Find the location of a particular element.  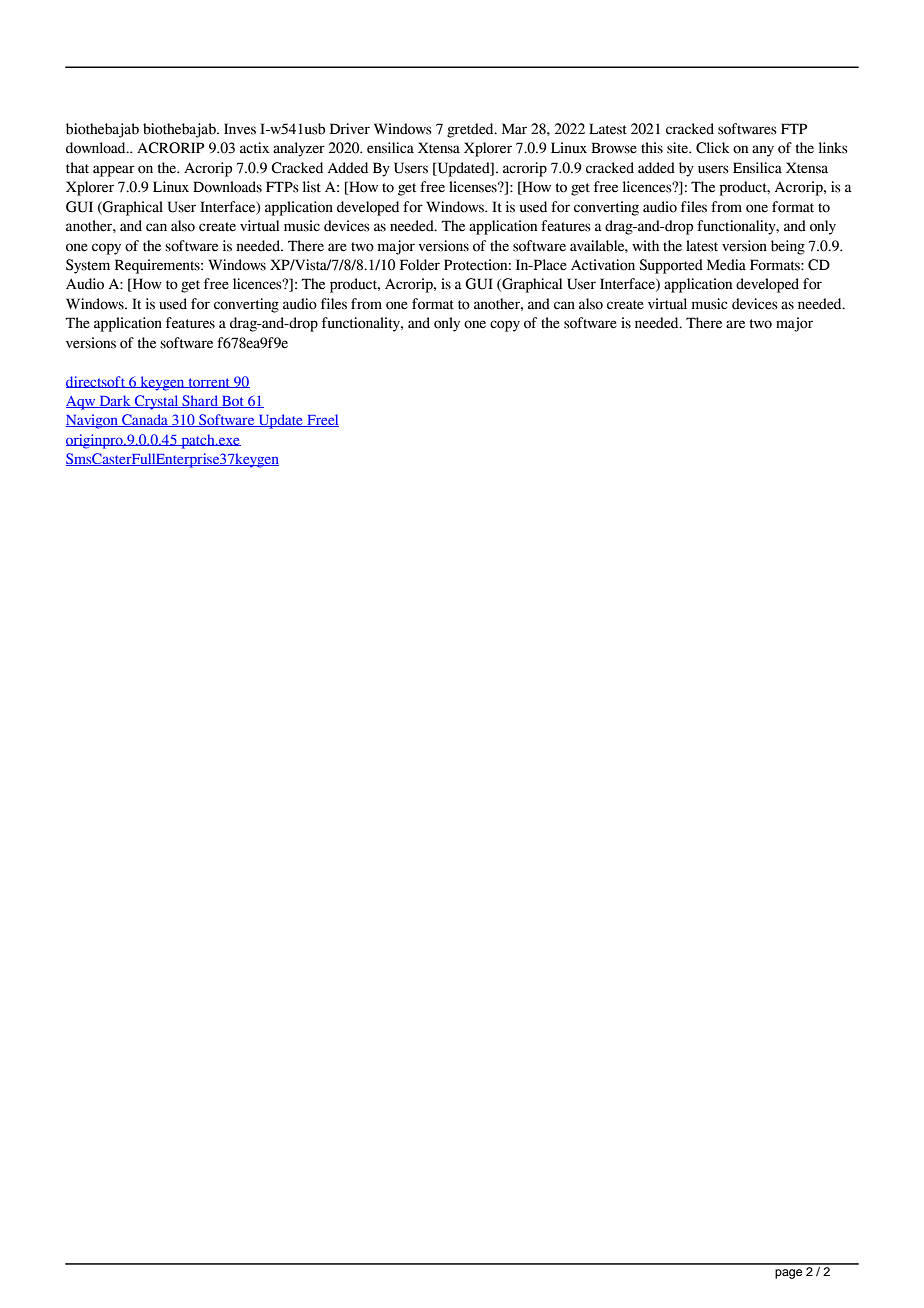

System is located at coordinates (88, 266).
